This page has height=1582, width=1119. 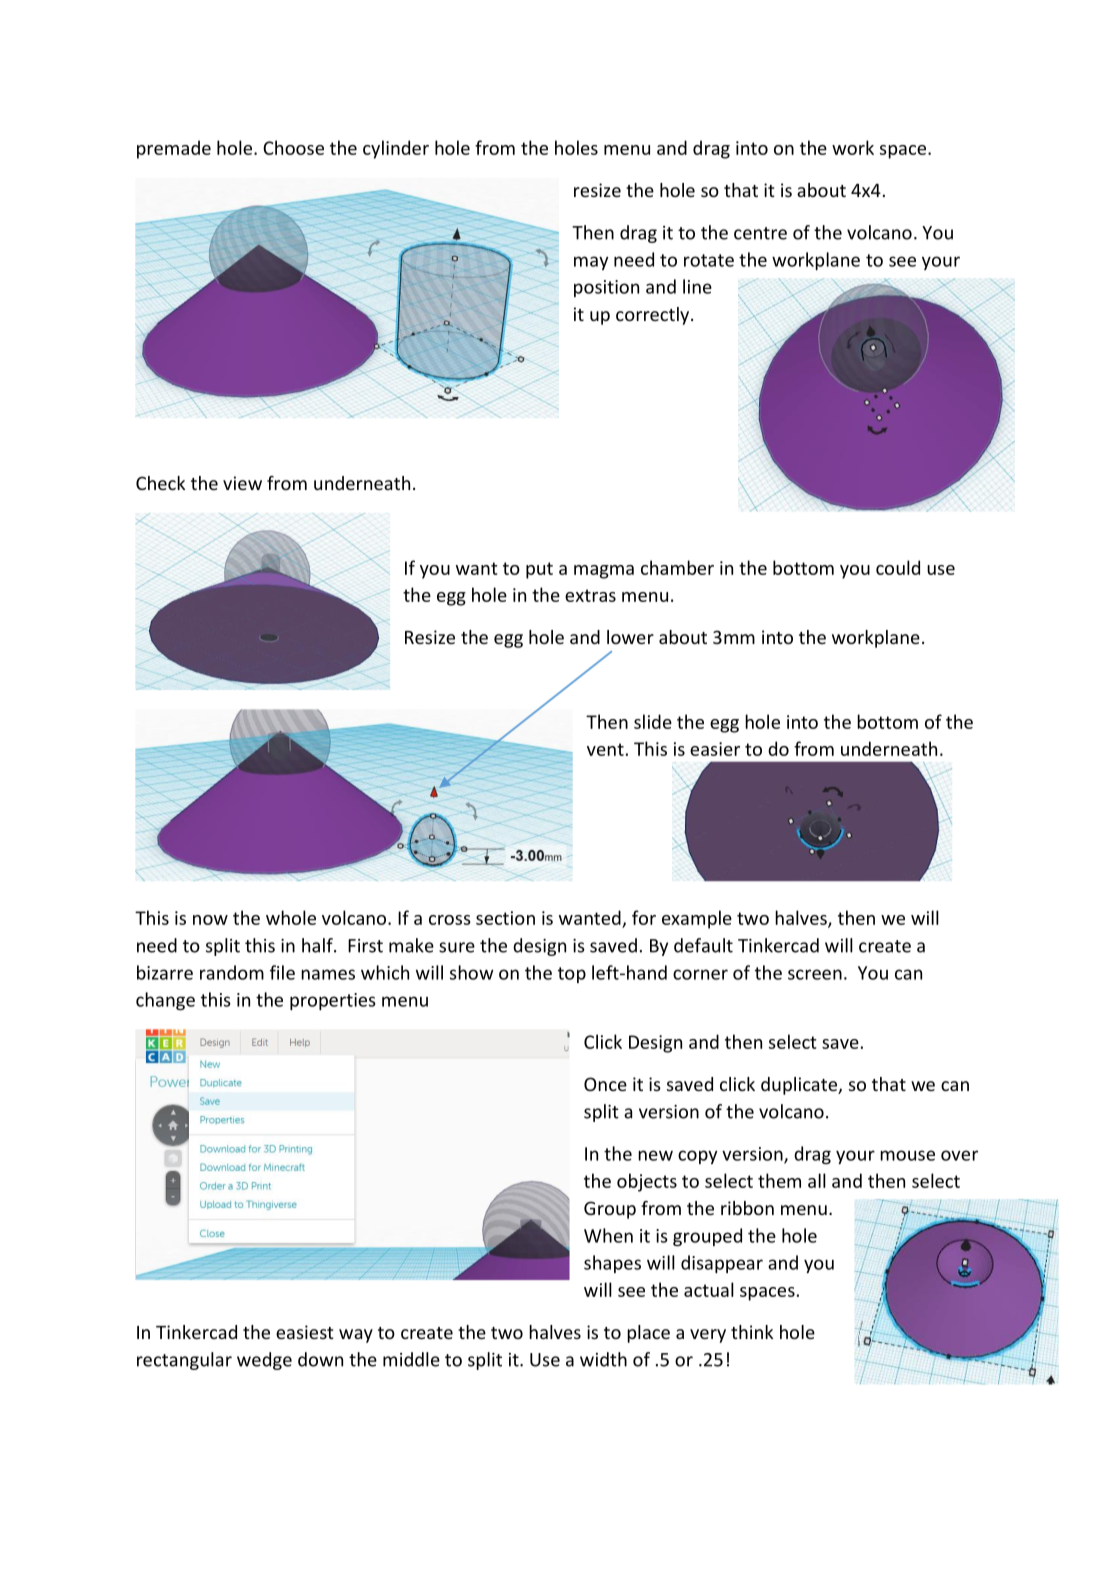 I want to click on width, so click(x=603, y=1359).
